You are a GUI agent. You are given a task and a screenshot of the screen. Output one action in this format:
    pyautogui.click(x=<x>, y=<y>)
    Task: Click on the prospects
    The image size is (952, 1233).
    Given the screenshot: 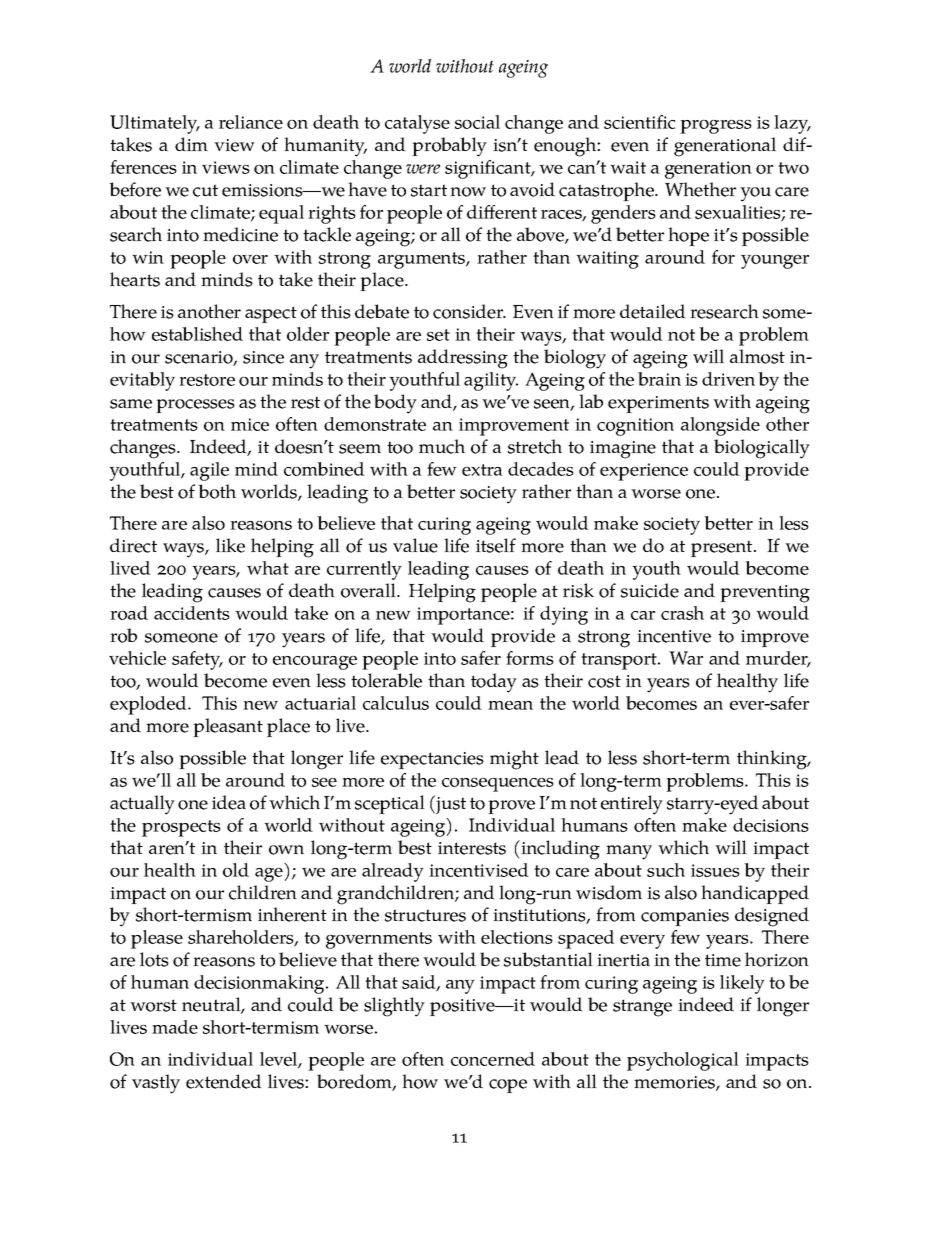 What is the action you would take?
    pyautogui.click(x=181, y=828)
